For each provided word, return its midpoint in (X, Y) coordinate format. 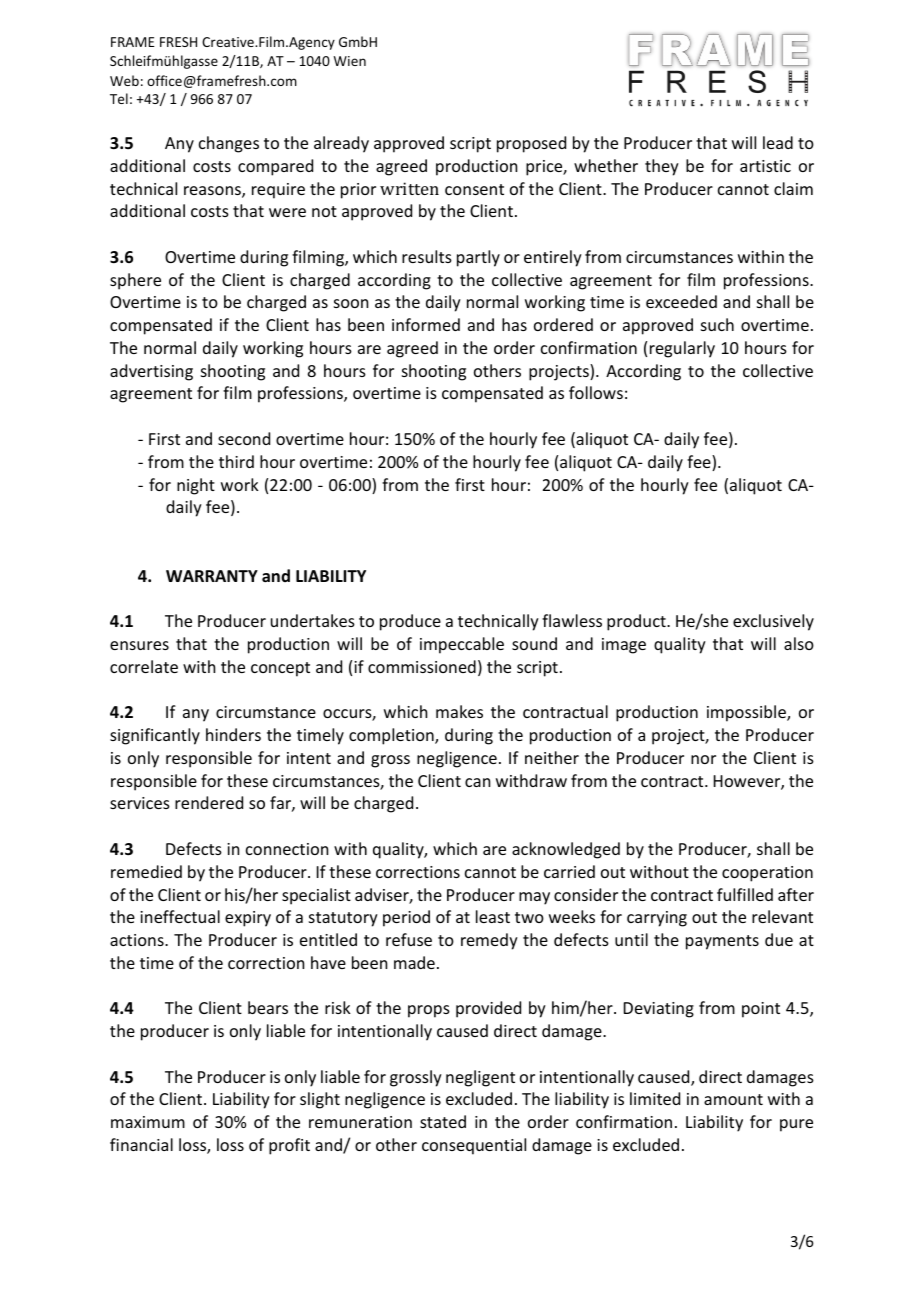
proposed (531, 144)
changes (229, 144)
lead (778, 142)
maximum (148, 1122)
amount (733, 1099)
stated (443, 1121)
